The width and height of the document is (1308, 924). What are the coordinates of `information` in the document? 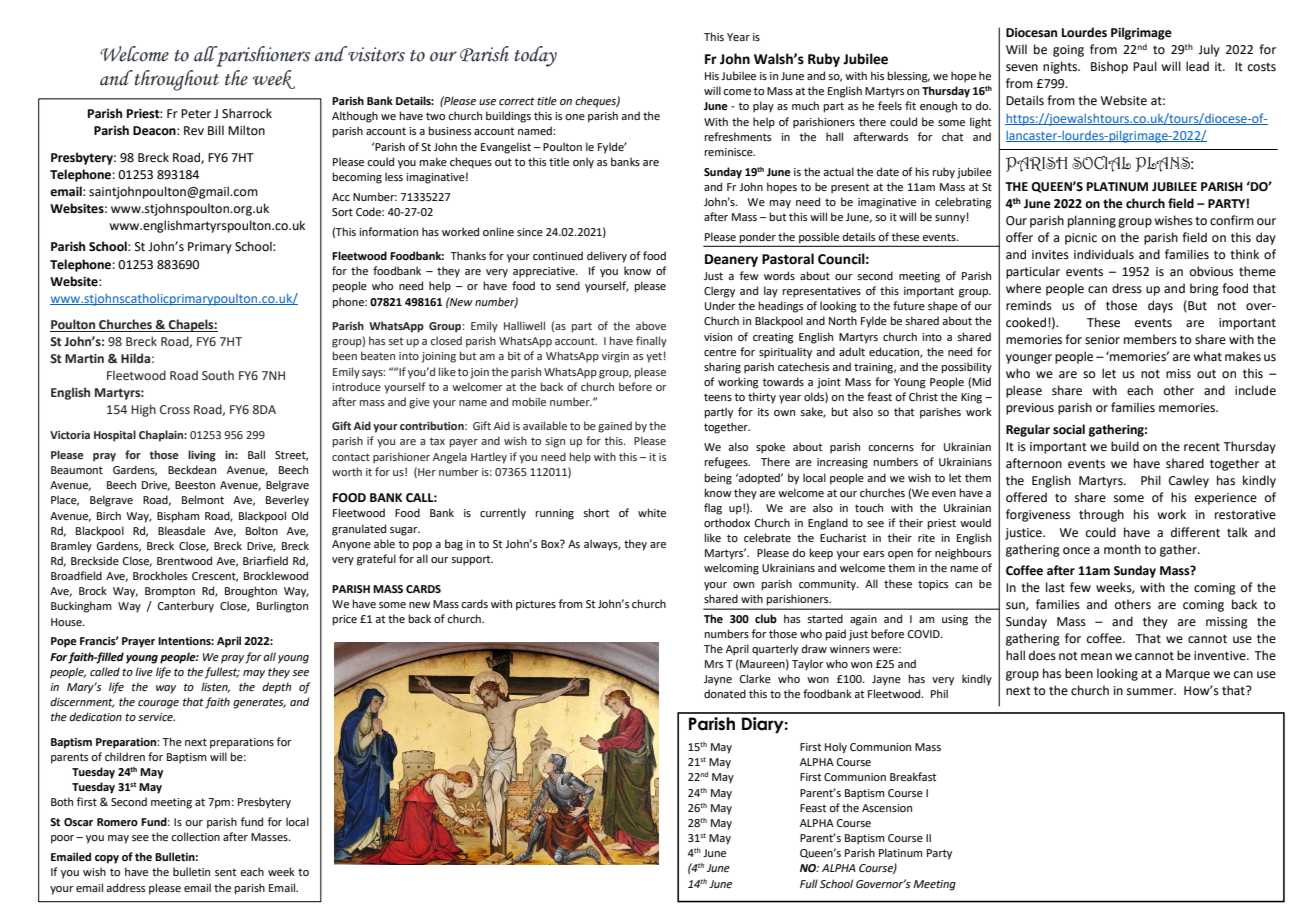 It's located at (388, 231).
